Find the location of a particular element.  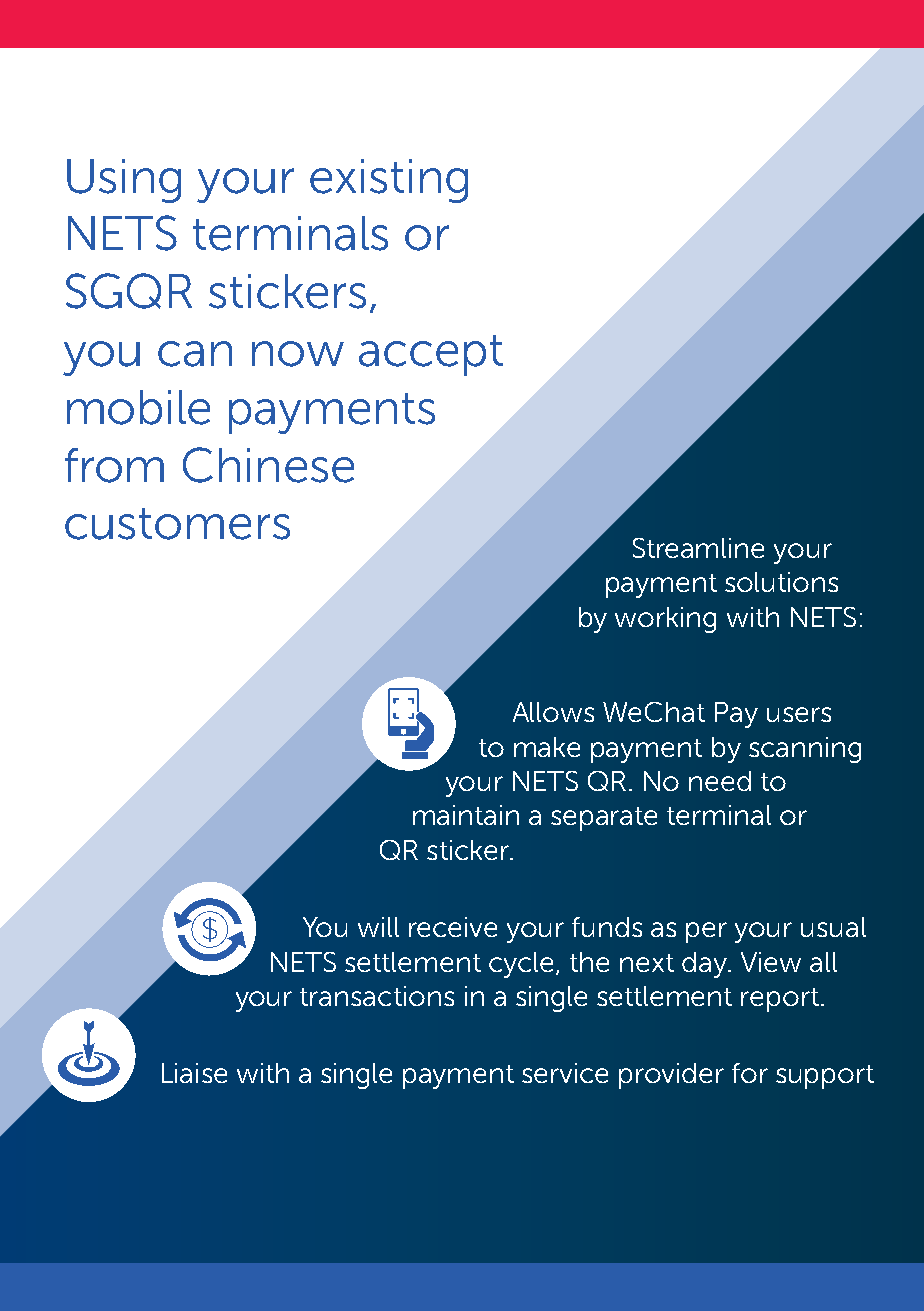

Liaise is located at coordinates (194, 1073).
